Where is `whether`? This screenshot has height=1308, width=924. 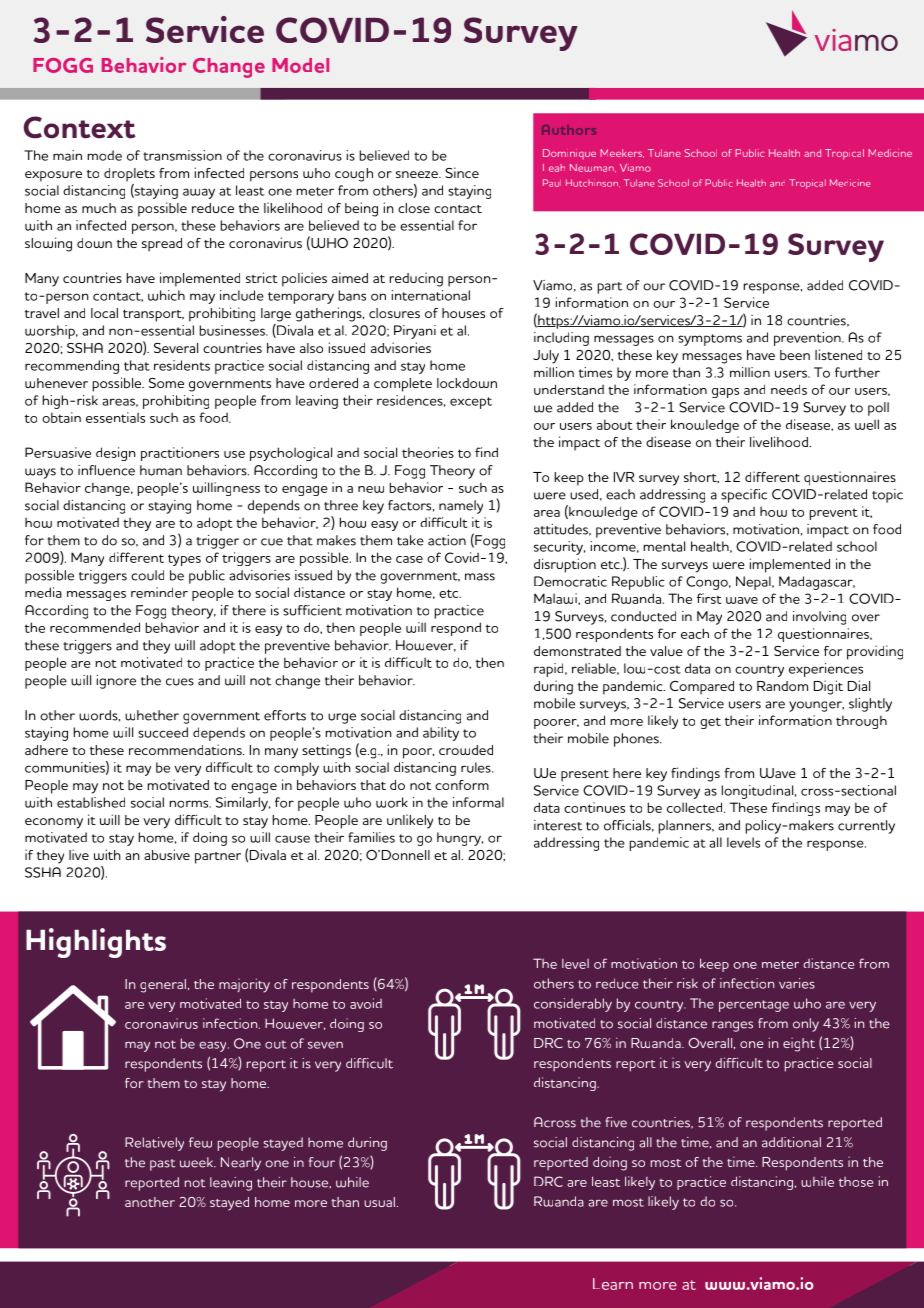 whether is located at coordinates (152, 715).
